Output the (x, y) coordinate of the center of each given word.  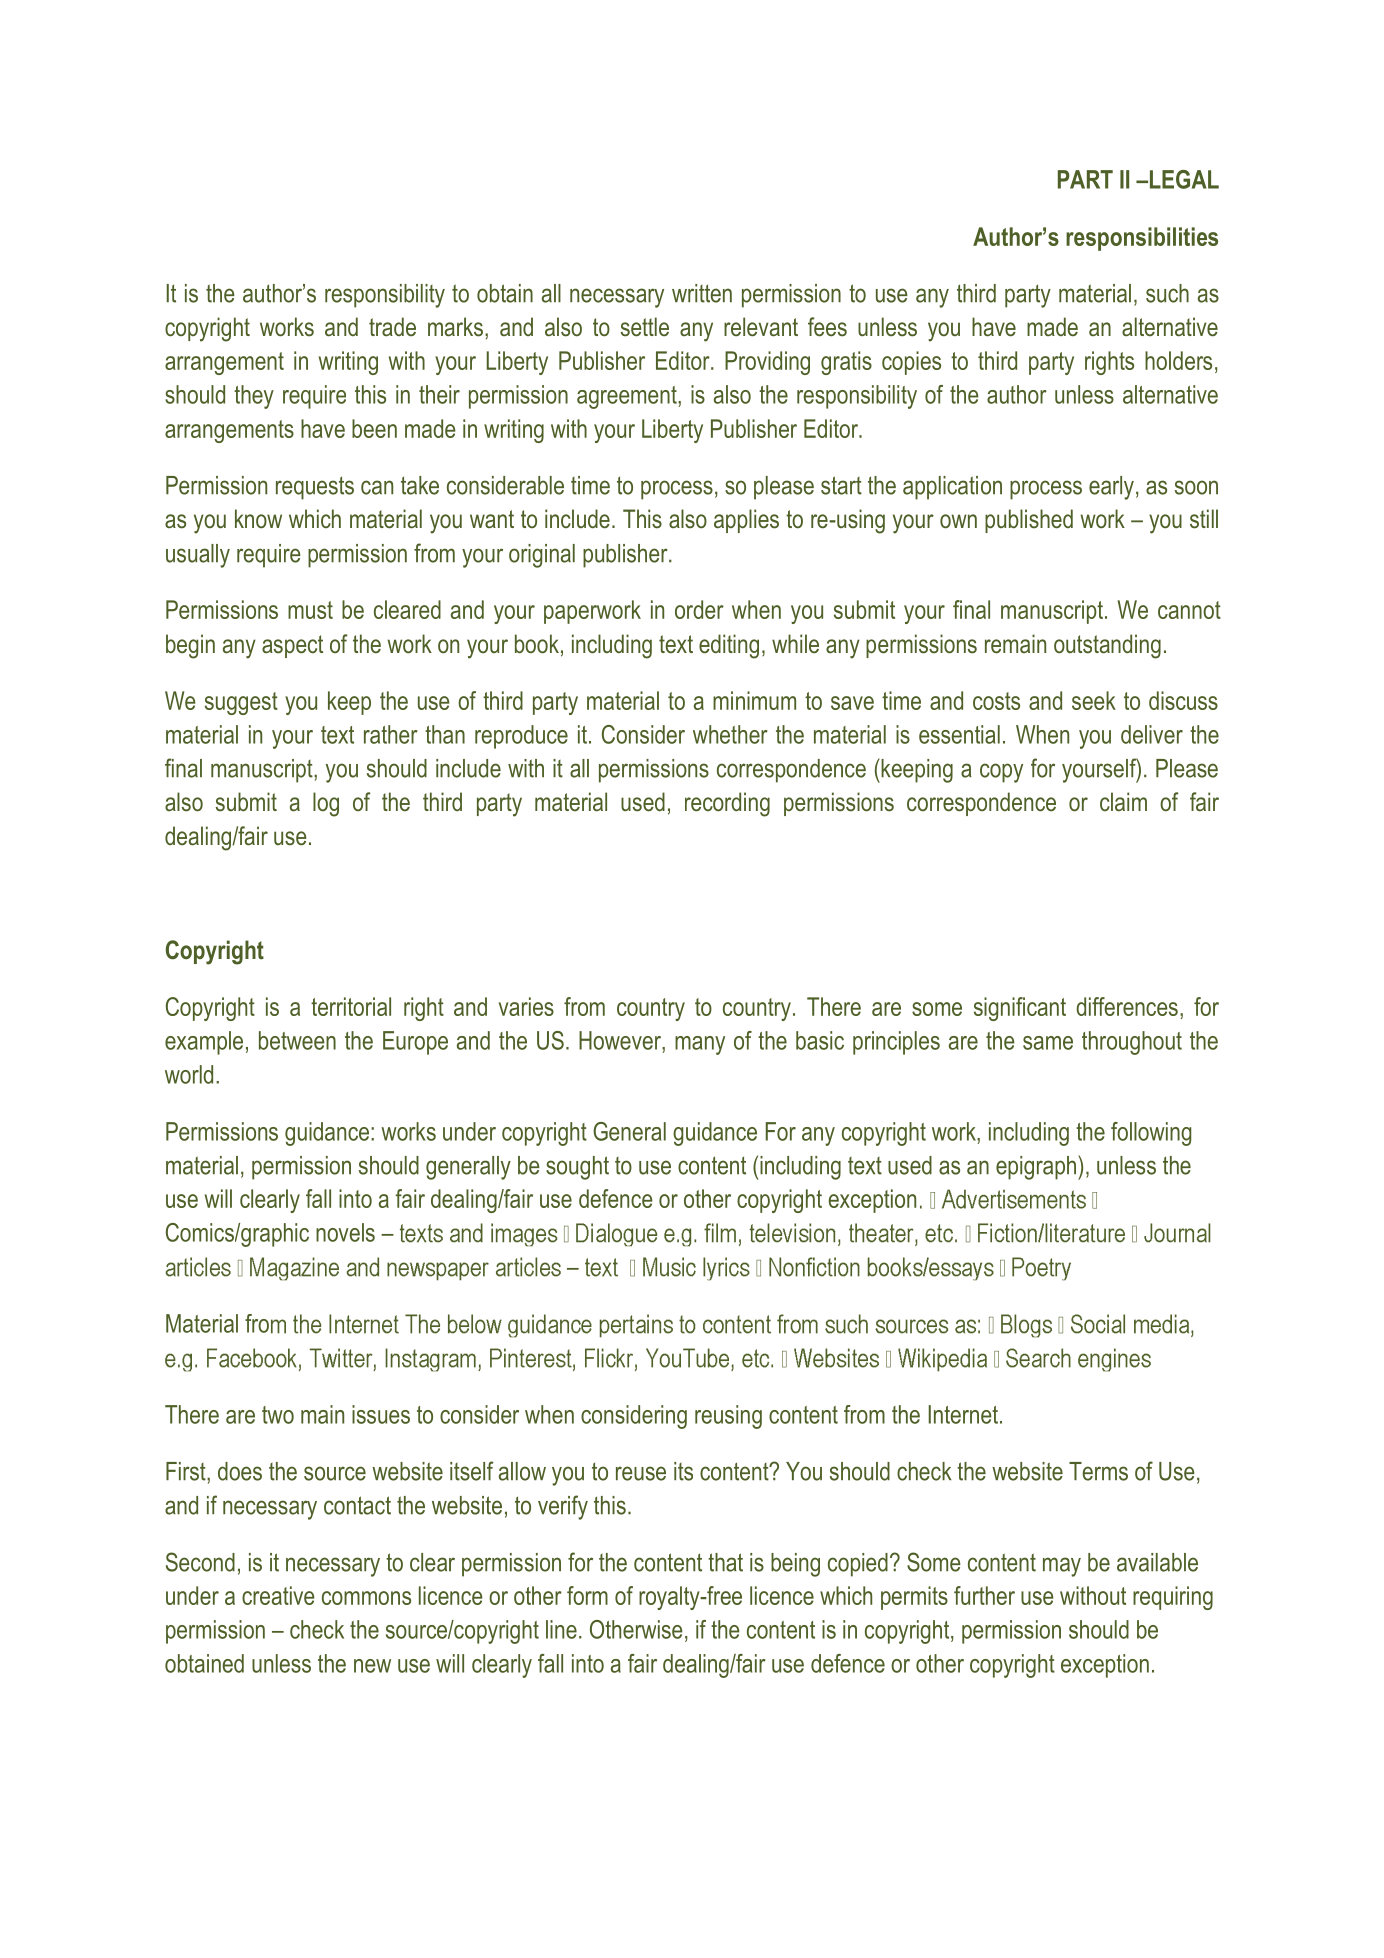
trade (392, 327)
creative (278, 1595)
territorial (351, 1006)
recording (727, 804)
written (702, 293)
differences (1127, 1006)
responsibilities (1142, 239)
